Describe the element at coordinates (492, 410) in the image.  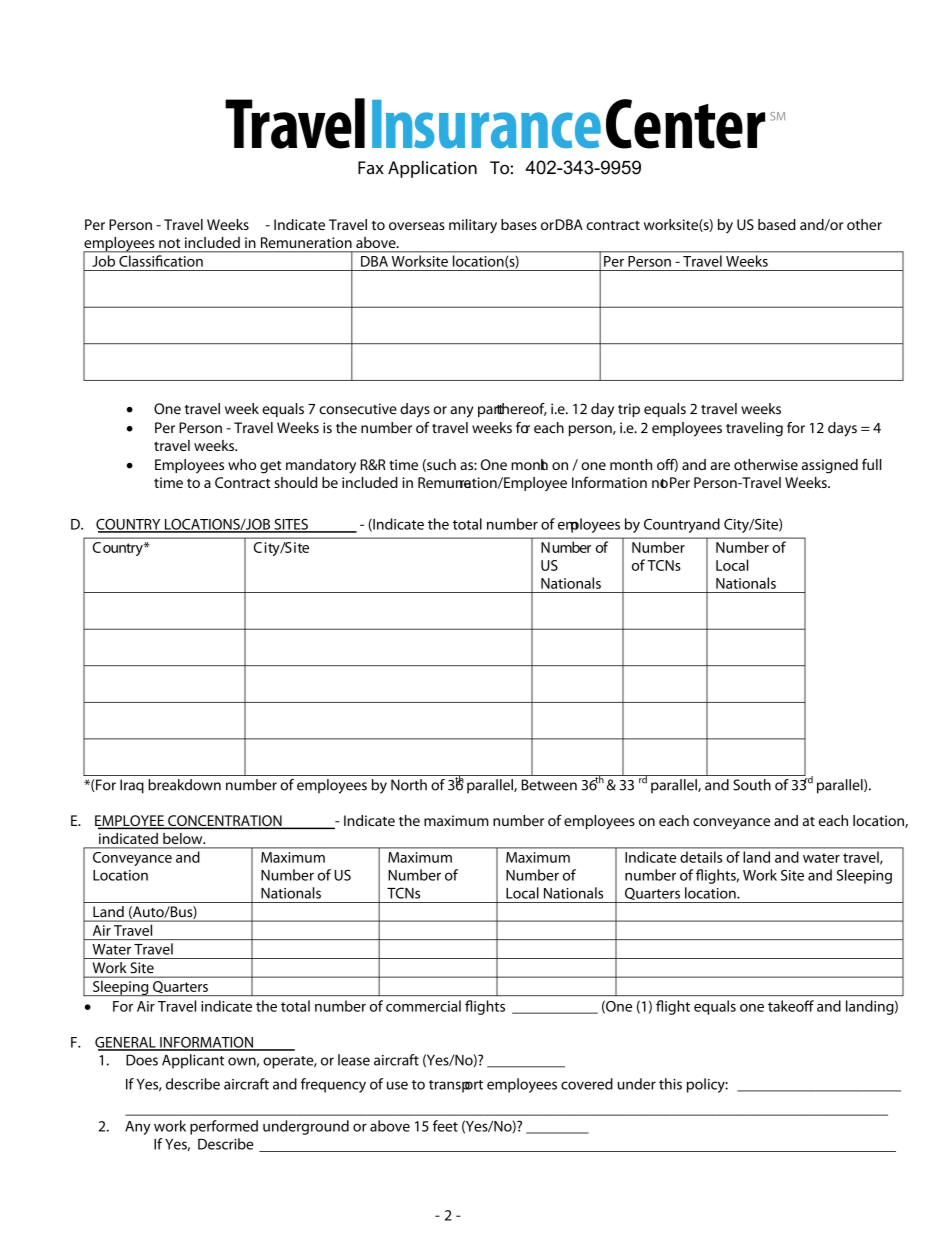
I see `part` at that location.
